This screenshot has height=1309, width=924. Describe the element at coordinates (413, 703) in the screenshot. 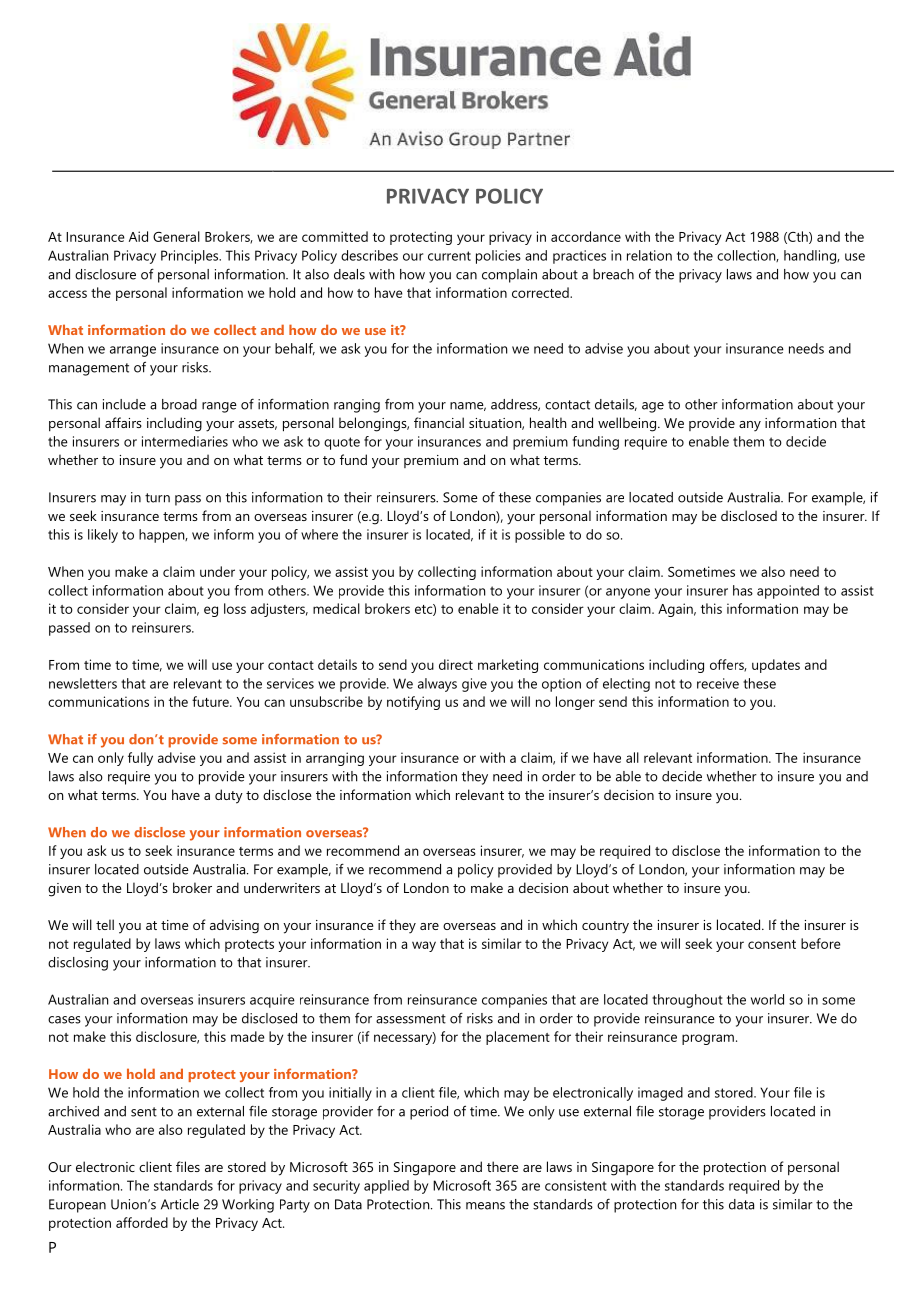

I see `notifying` at that location.
